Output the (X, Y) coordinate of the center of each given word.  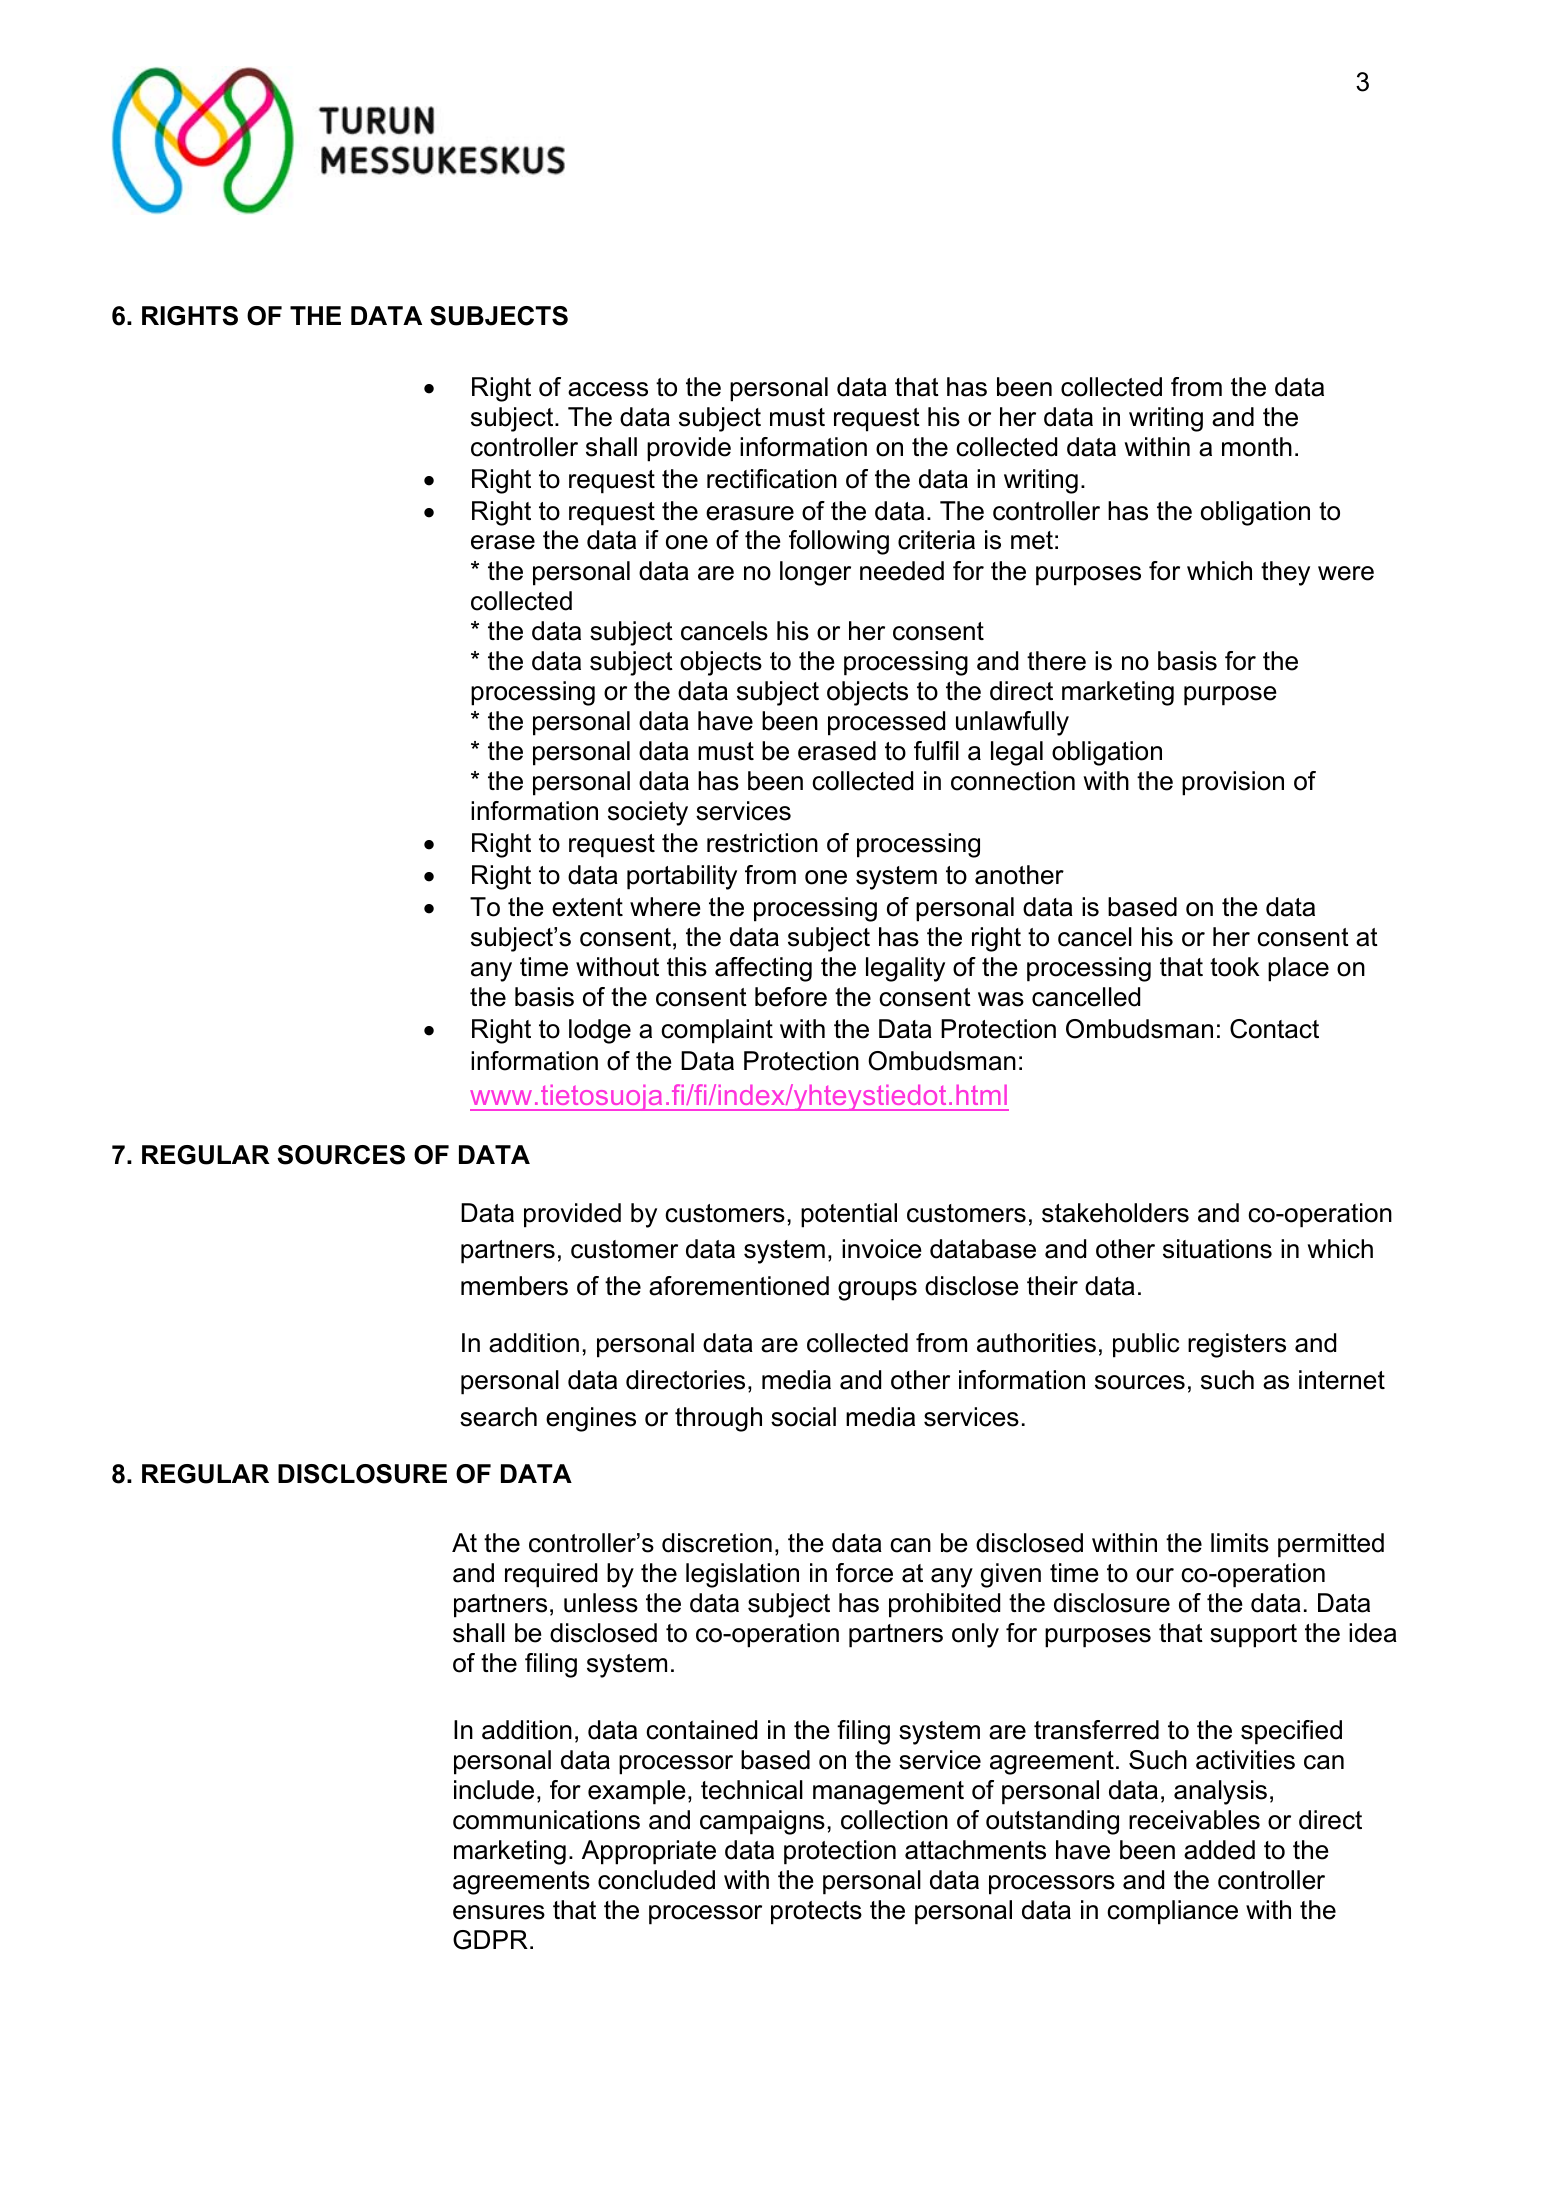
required (551, 1575)
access (608, 389)
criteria (936, 540)
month (1257, 447)
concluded (656, 1880)
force (864, 1573)
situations (1217, 1249)
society (648, 813)
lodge (600, 1031)
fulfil (936, 751)
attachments (975, 1850)
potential (849, 1215)
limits (1240, 1543)
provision (1233, 783)
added (1219, 1850)
